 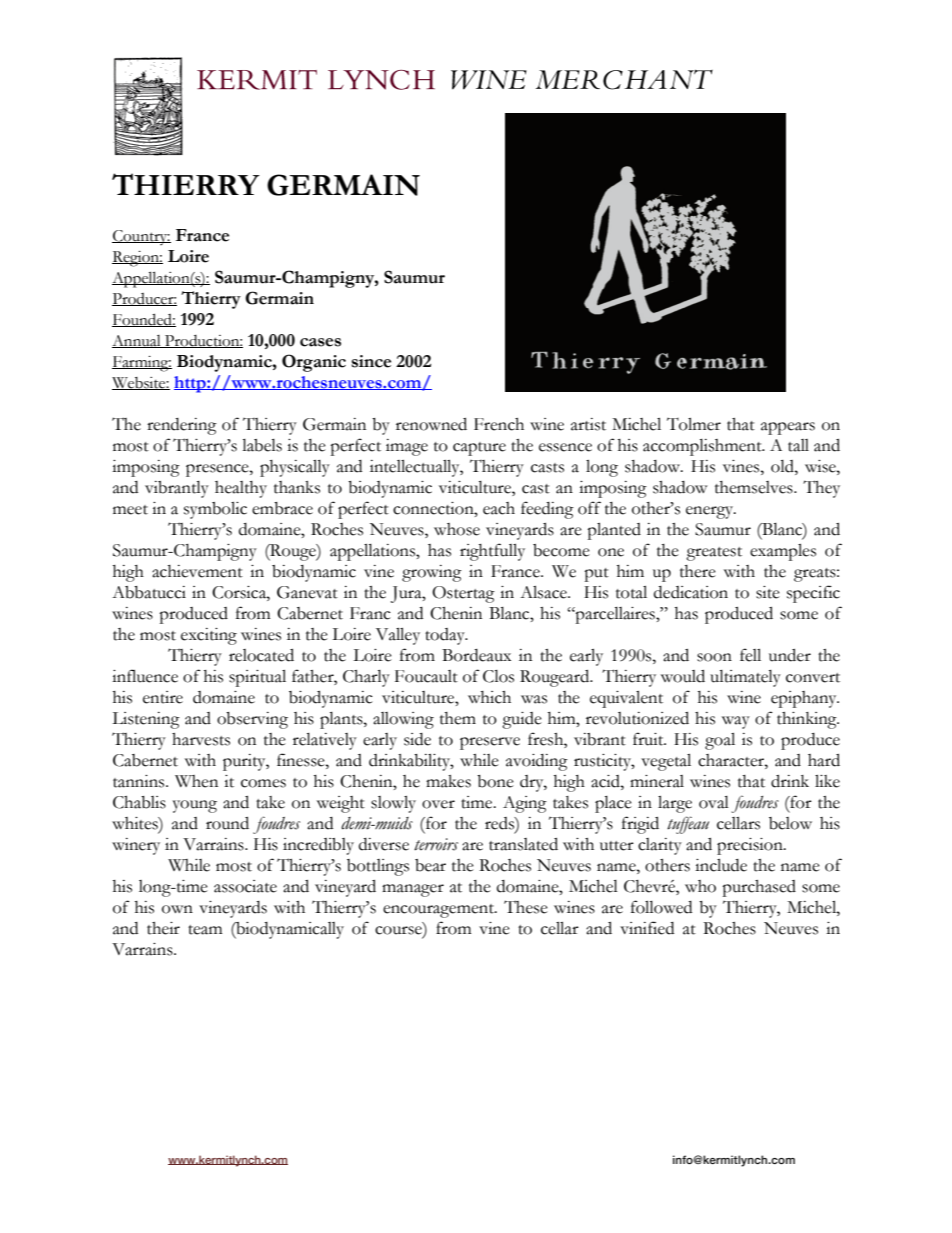 What do you see at coordinates (141, 237) in the screenshot?
I see `Country` at bounding box center [141, 237].
